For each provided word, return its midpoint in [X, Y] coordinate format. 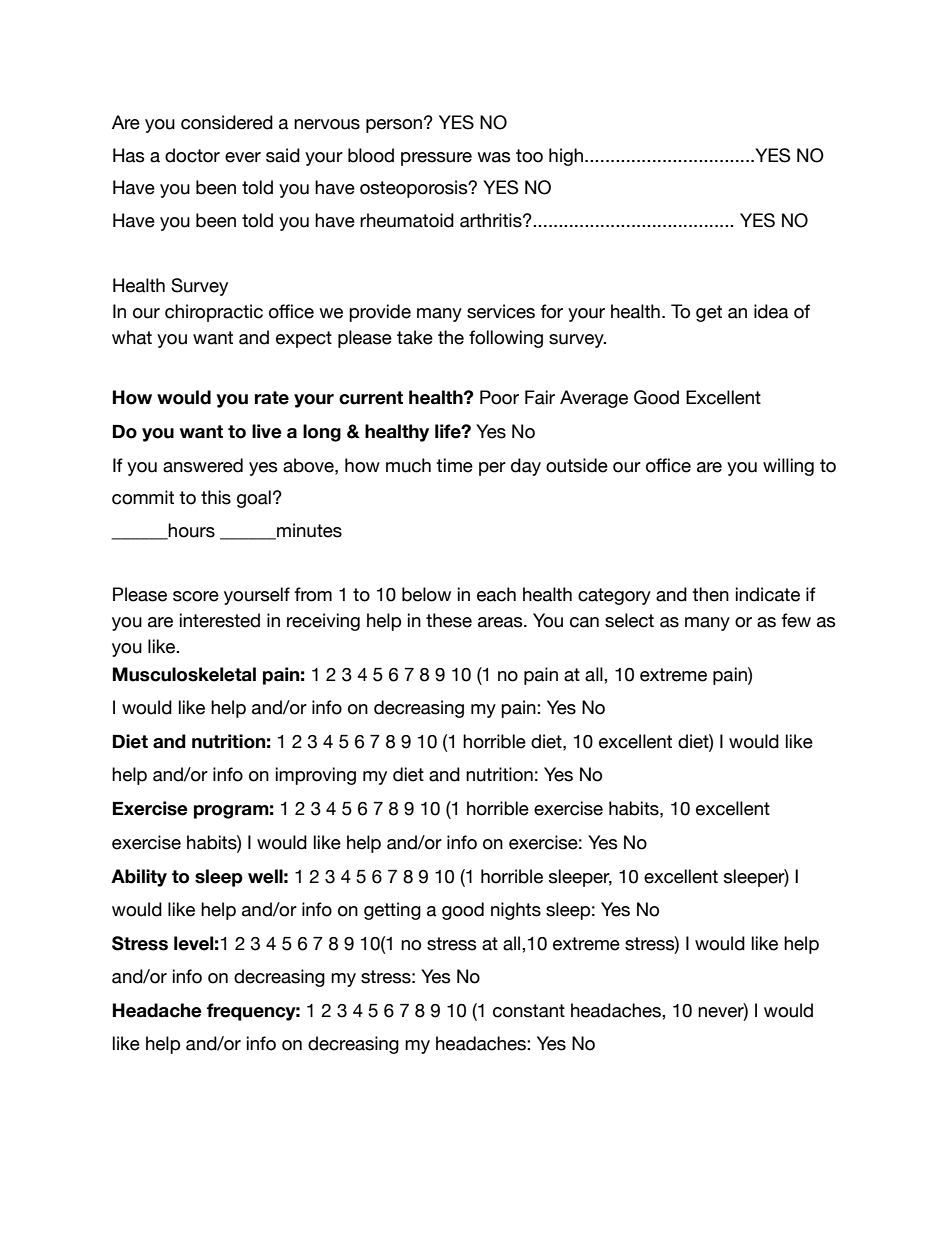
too [529, 156]
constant [529, 1011]
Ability [139, 878]
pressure [436, 159]
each [496, 594]
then [710, 594]
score [196, 596]
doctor [192, 155]
